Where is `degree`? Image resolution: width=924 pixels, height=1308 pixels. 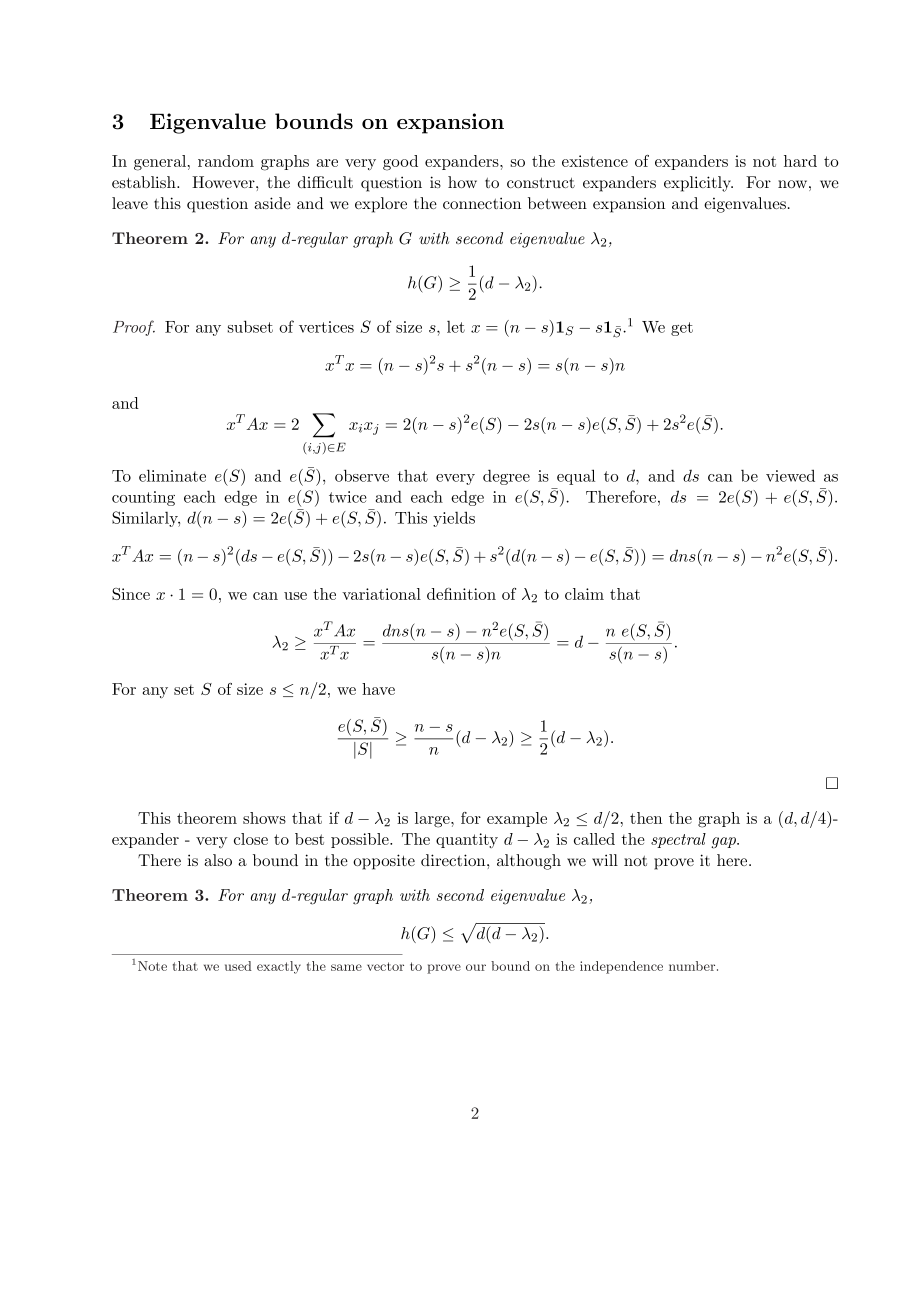 degree is located at coordinates (506, 477).
